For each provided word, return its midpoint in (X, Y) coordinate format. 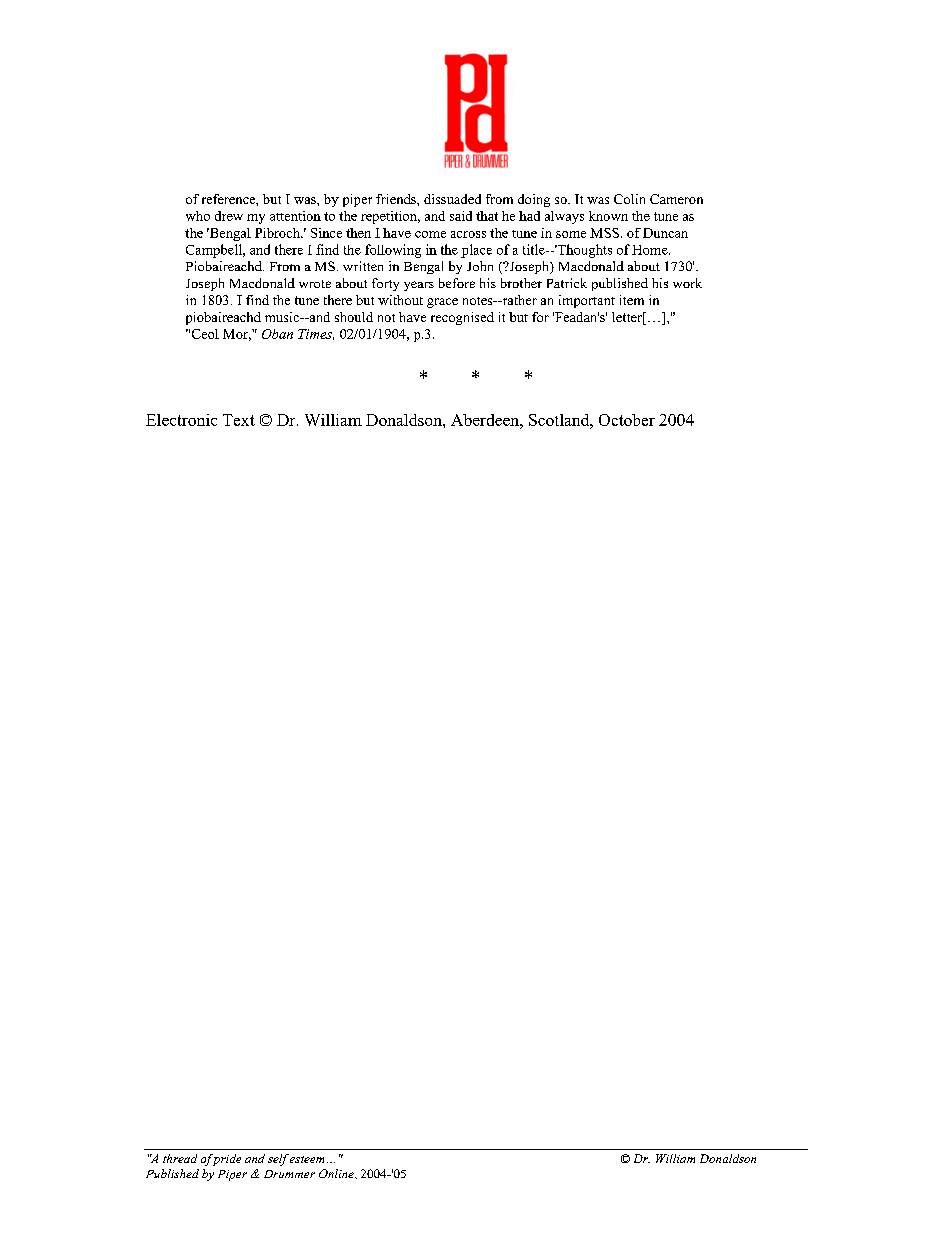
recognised (462, 318)
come (430, 234)
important (587, 301)
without (400, 300)
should (354, 317)
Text (239, 420)
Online (337, 1173)
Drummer (289, 1174)
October (627, 420)
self (278, 1160)
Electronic (181, 420)
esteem (307, 1159)
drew (229, 216)
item (632, 300)
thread (180, 1158)
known (608, 216)
